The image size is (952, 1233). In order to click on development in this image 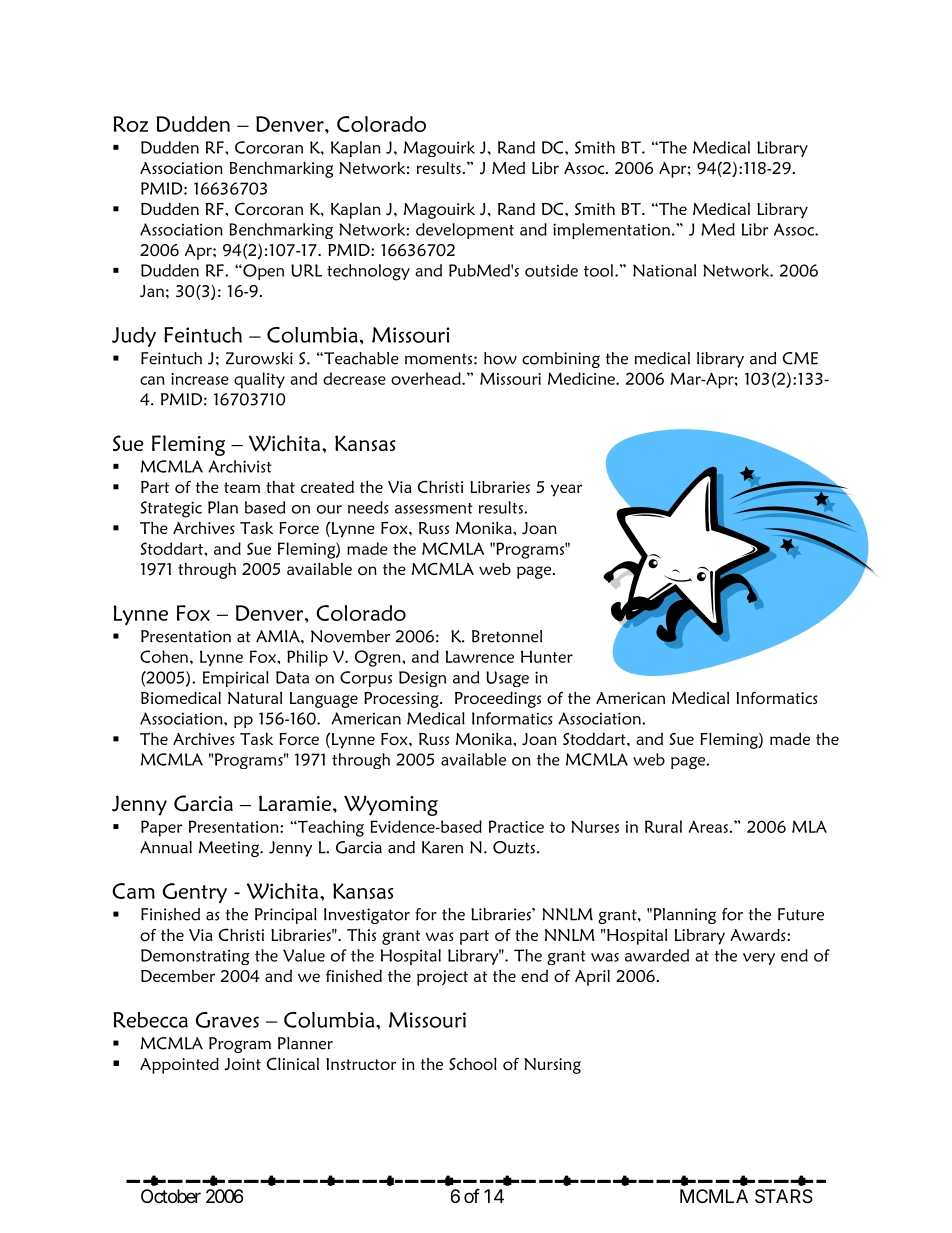, I will do `click(465, 231)`.
